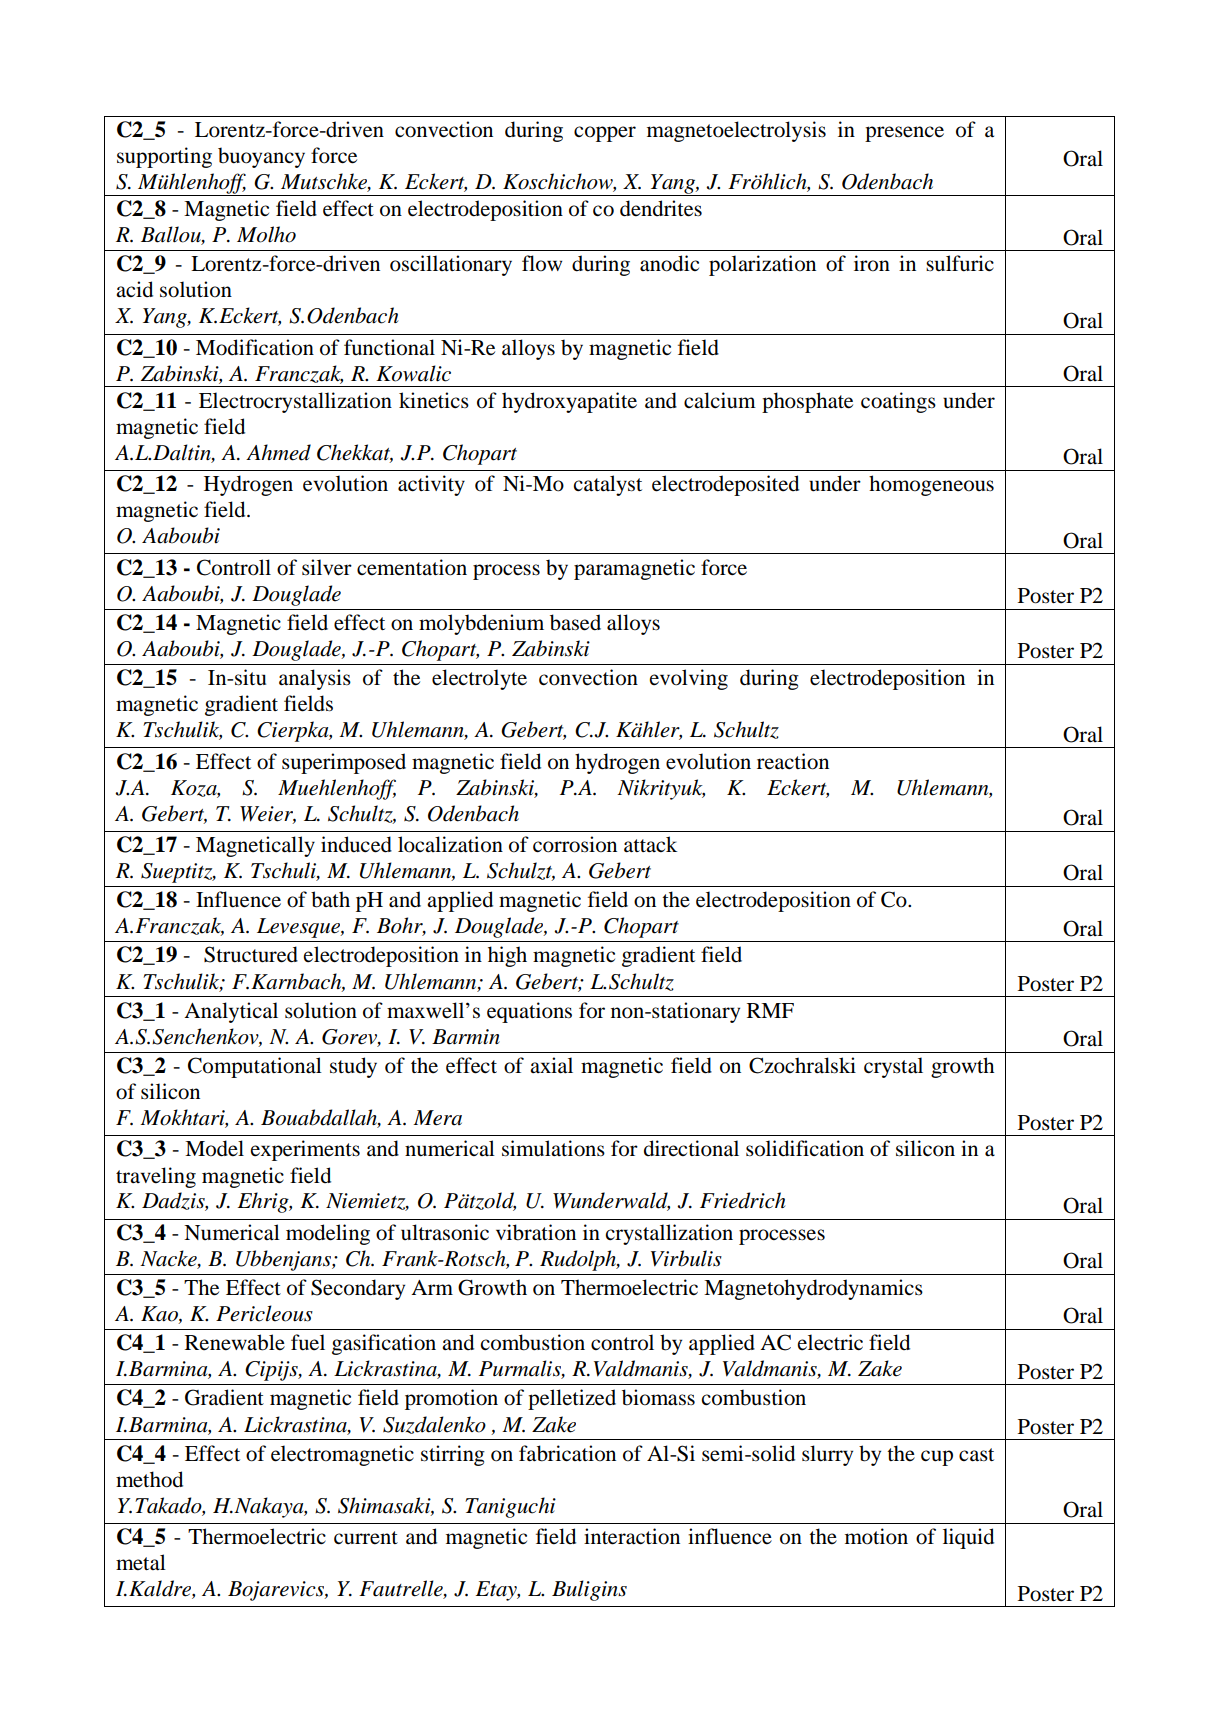 The height and width of the page is (1725, 1219). I want to click on reaction, so click(793, 761).
